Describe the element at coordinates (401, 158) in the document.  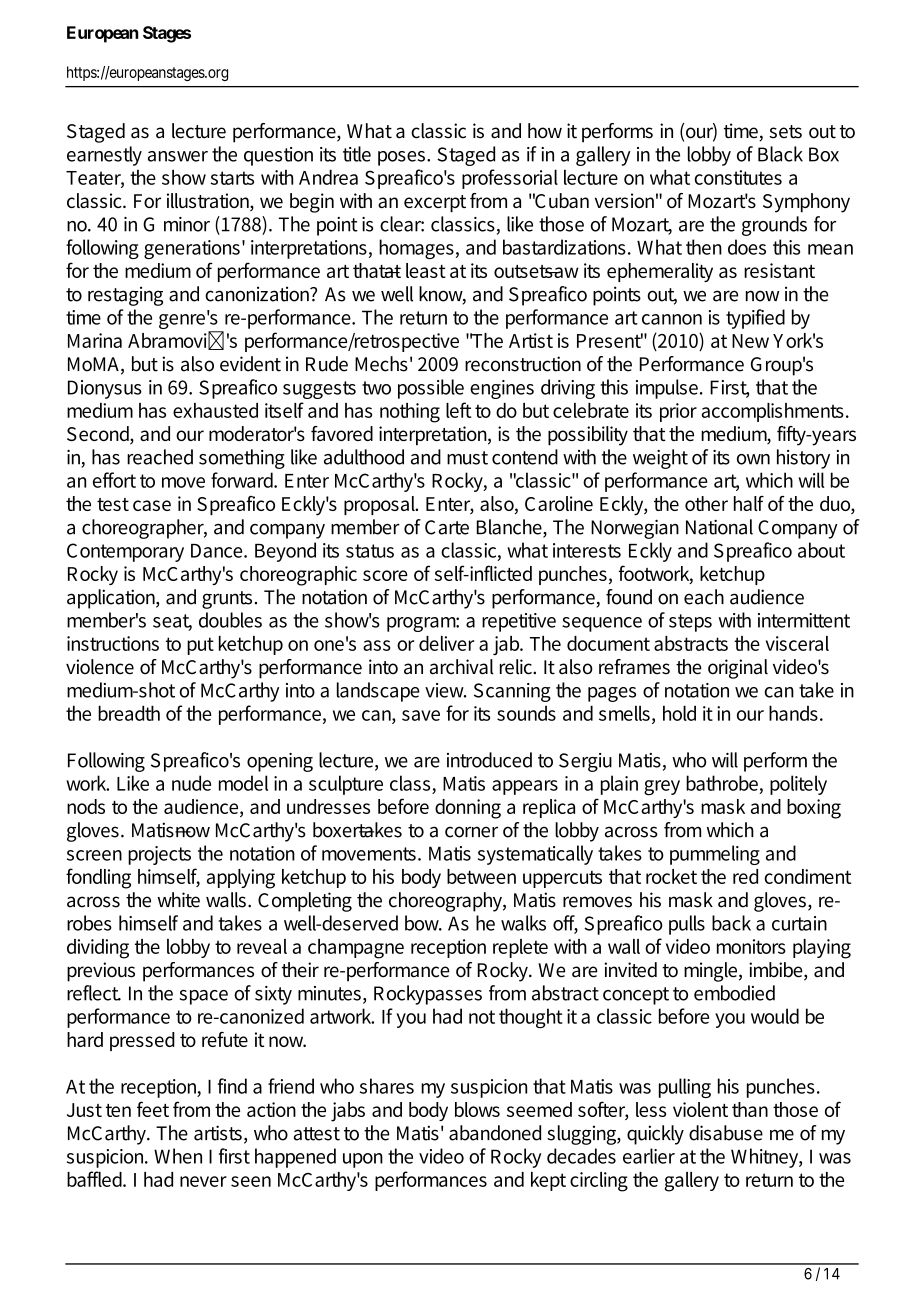
I see `poses` at that location.
